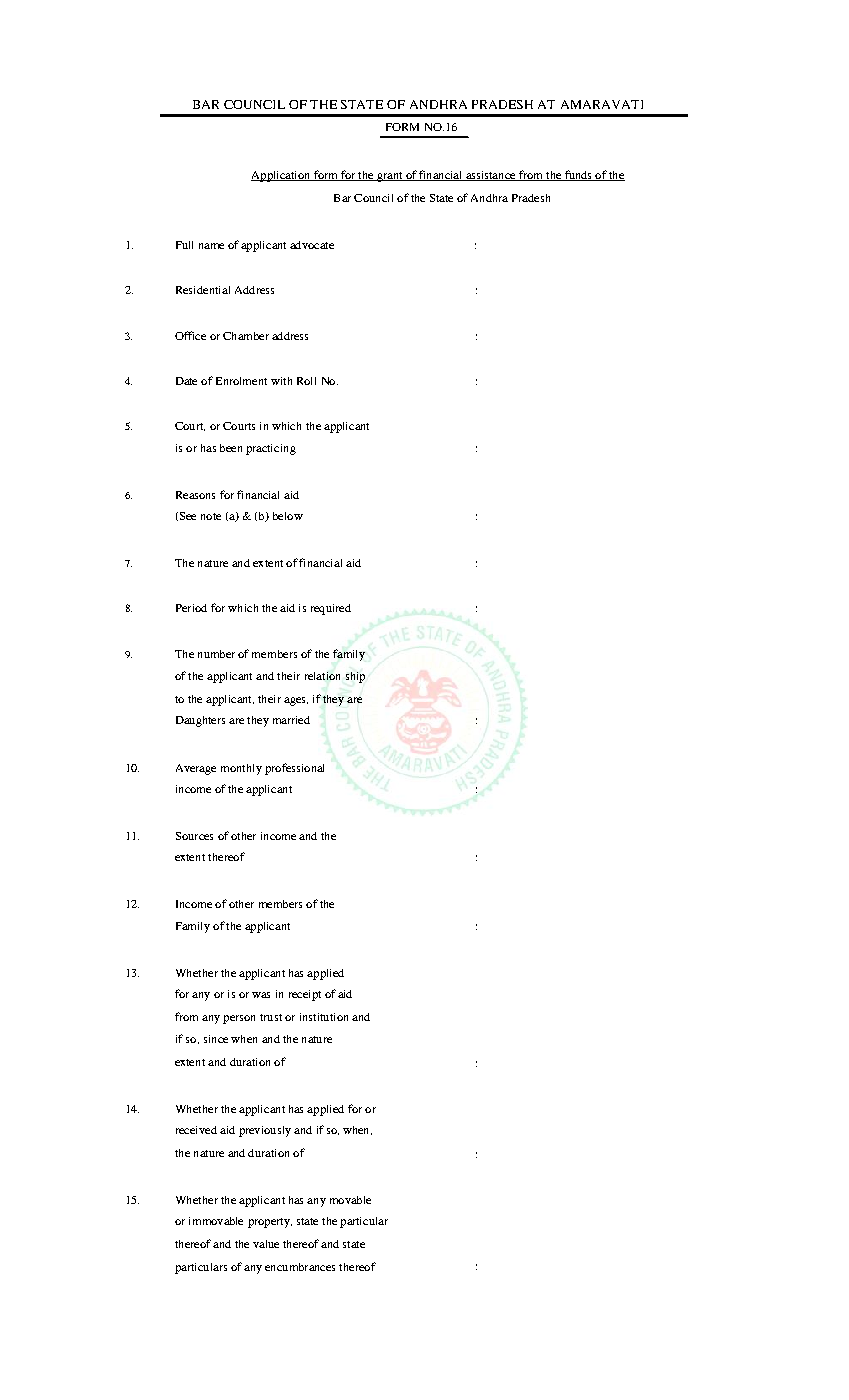 Image resolution: width=849 pixels, height=1400 pixels. What do you see at coordinates (491, 176) in the page?
I see `assistance` at bounding box center [491, 176].
